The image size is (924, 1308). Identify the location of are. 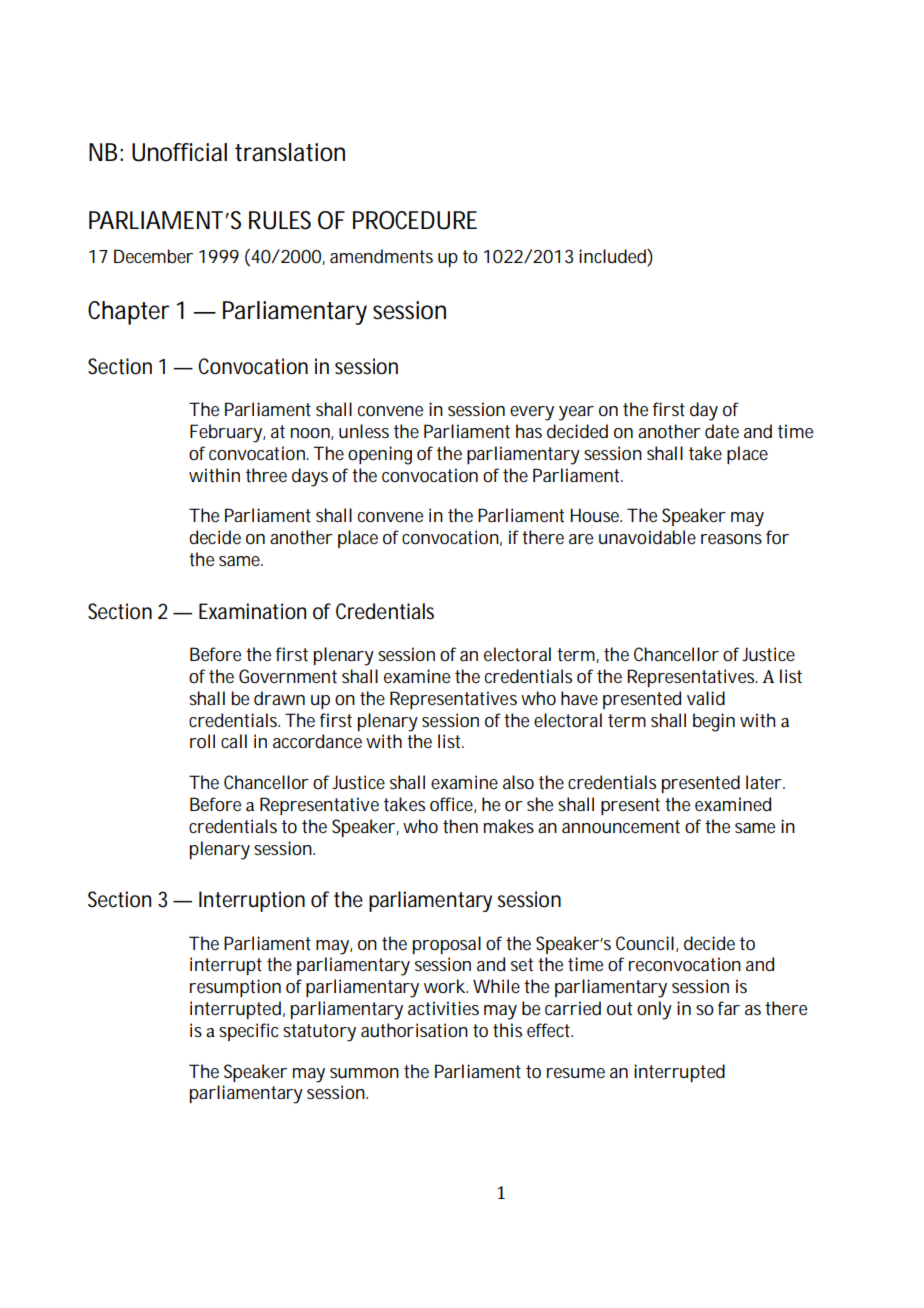
(581, 539).
